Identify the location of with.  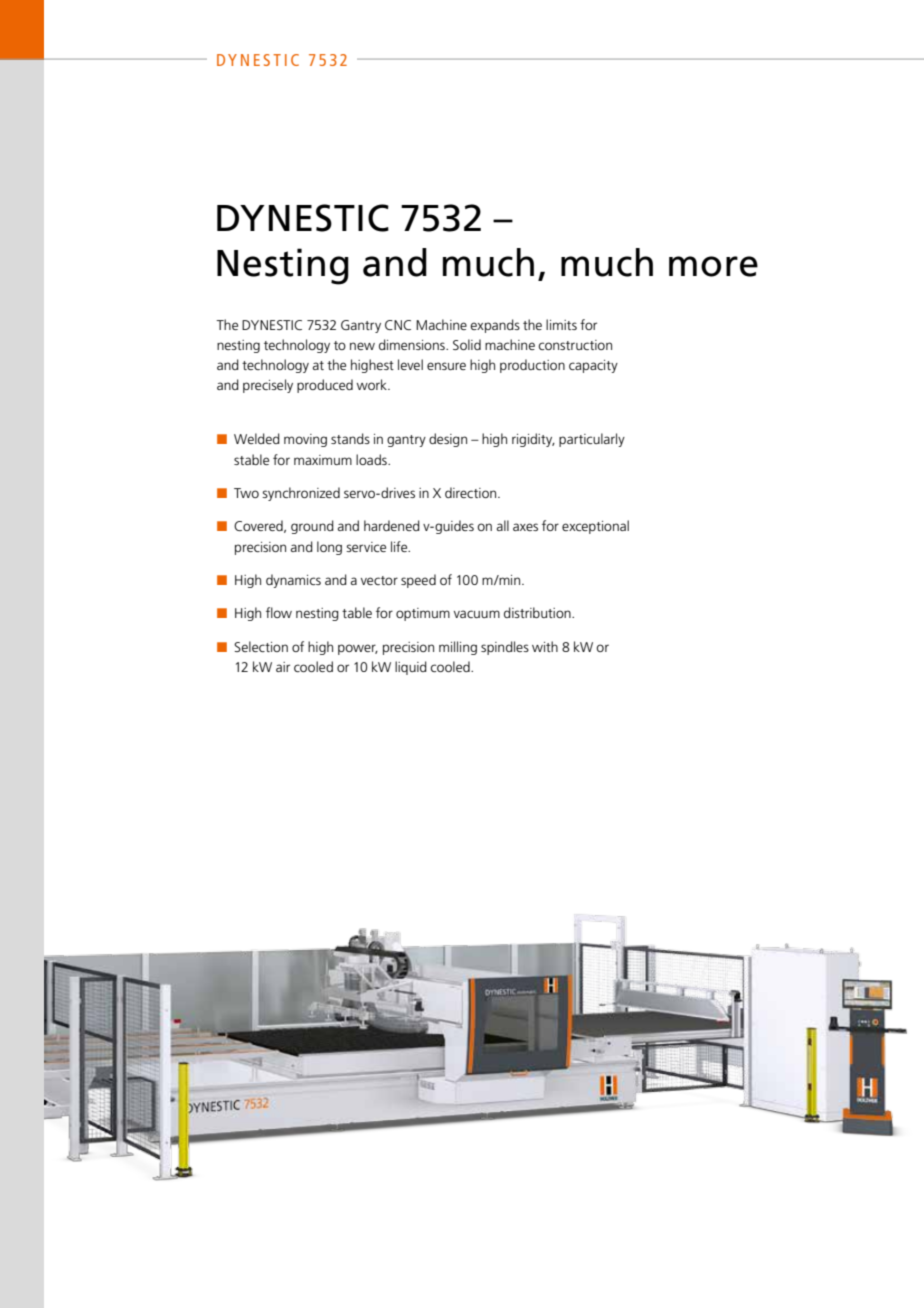
(545, 646).
